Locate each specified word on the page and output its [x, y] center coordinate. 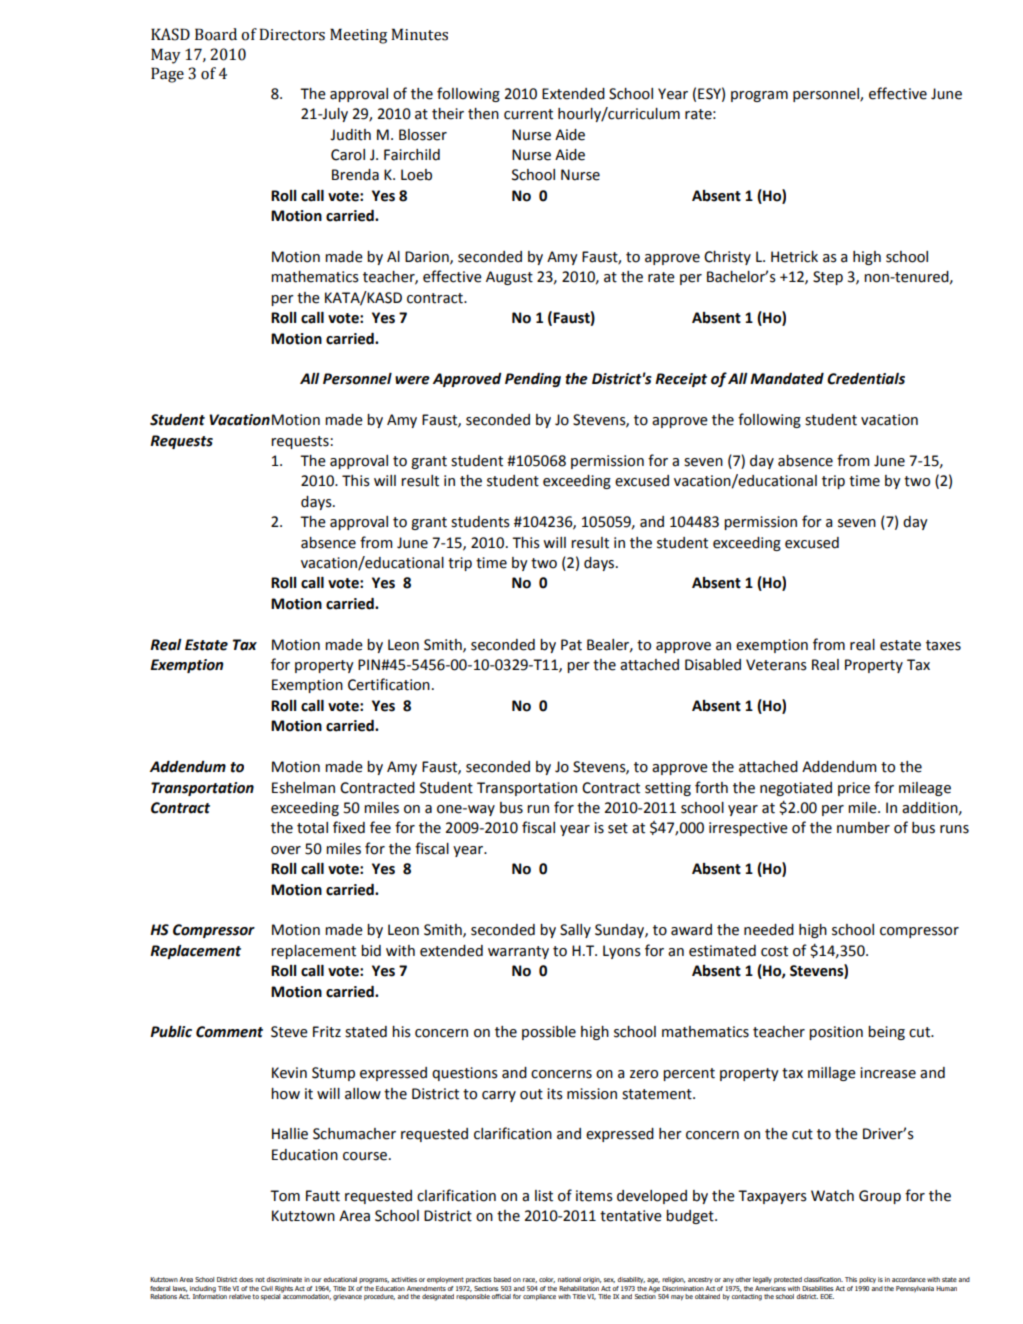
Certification [389, 684]
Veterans [776, 665]
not [260, 1279]
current [528, 114]
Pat [571, 645]
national [569, 1279]
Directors [292, 34]
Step [828, 278]
